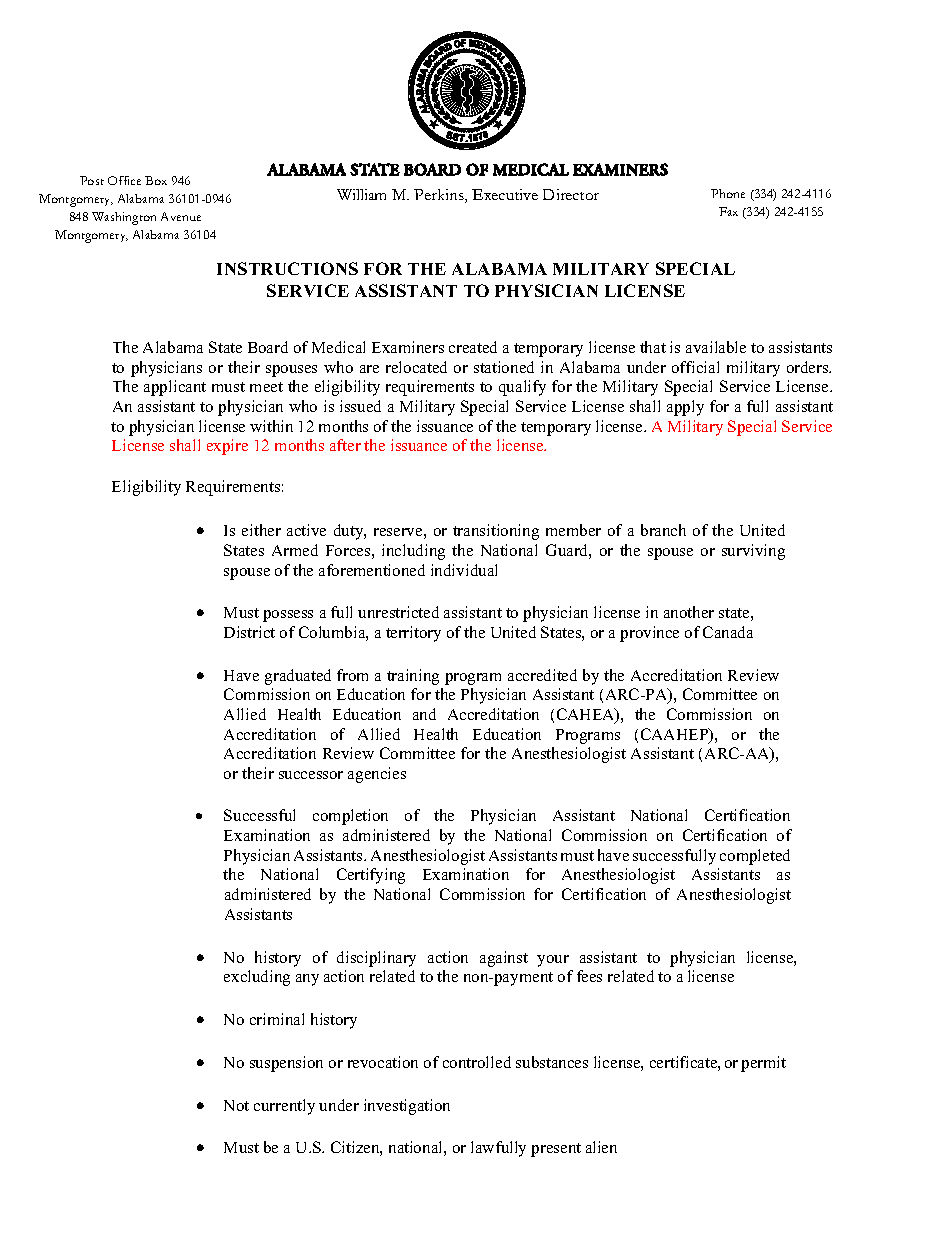  I want to click on currently, so click(284, 1107).
